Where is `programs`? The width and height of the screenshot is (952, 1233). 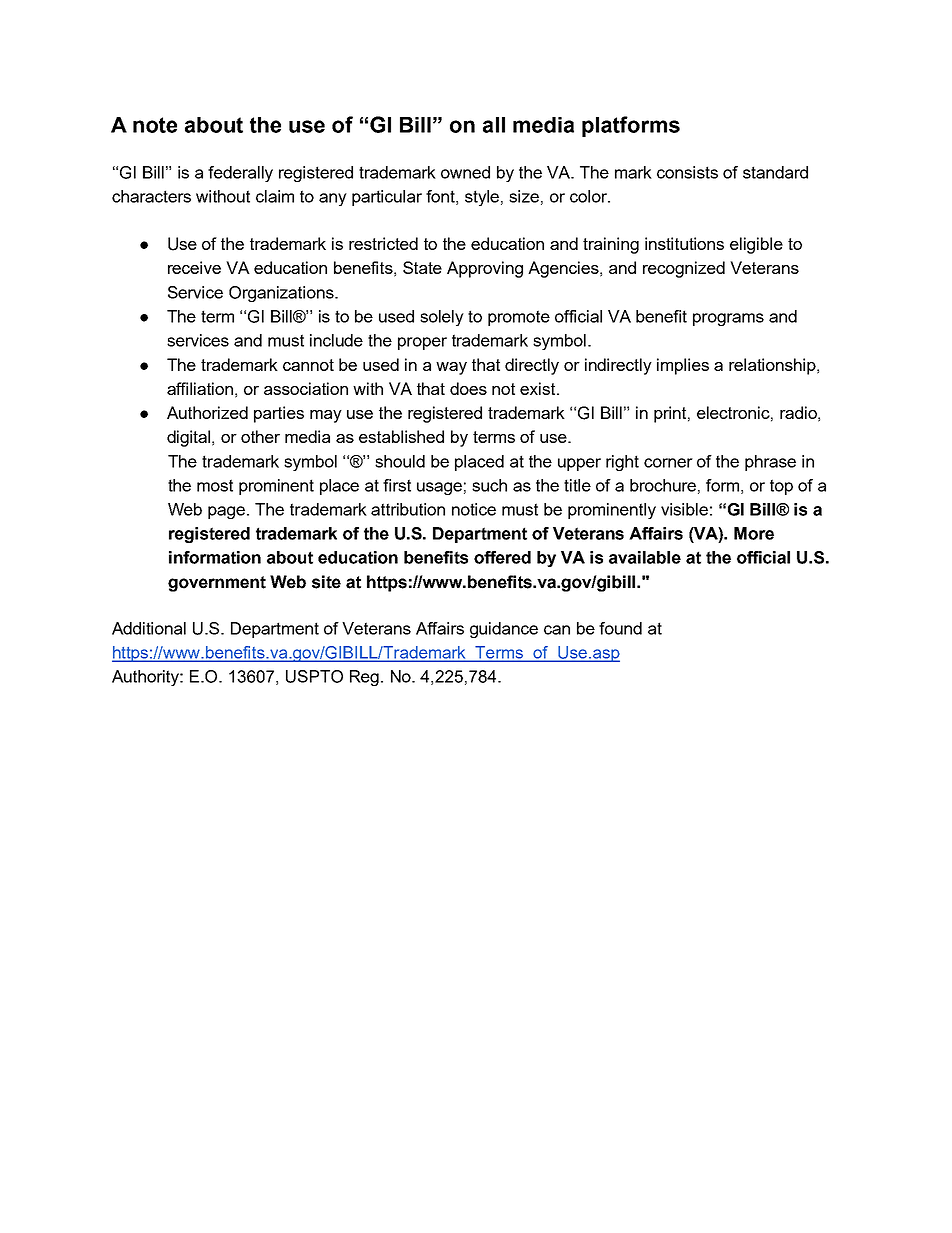 programs is located at coordinates (728, 319).
